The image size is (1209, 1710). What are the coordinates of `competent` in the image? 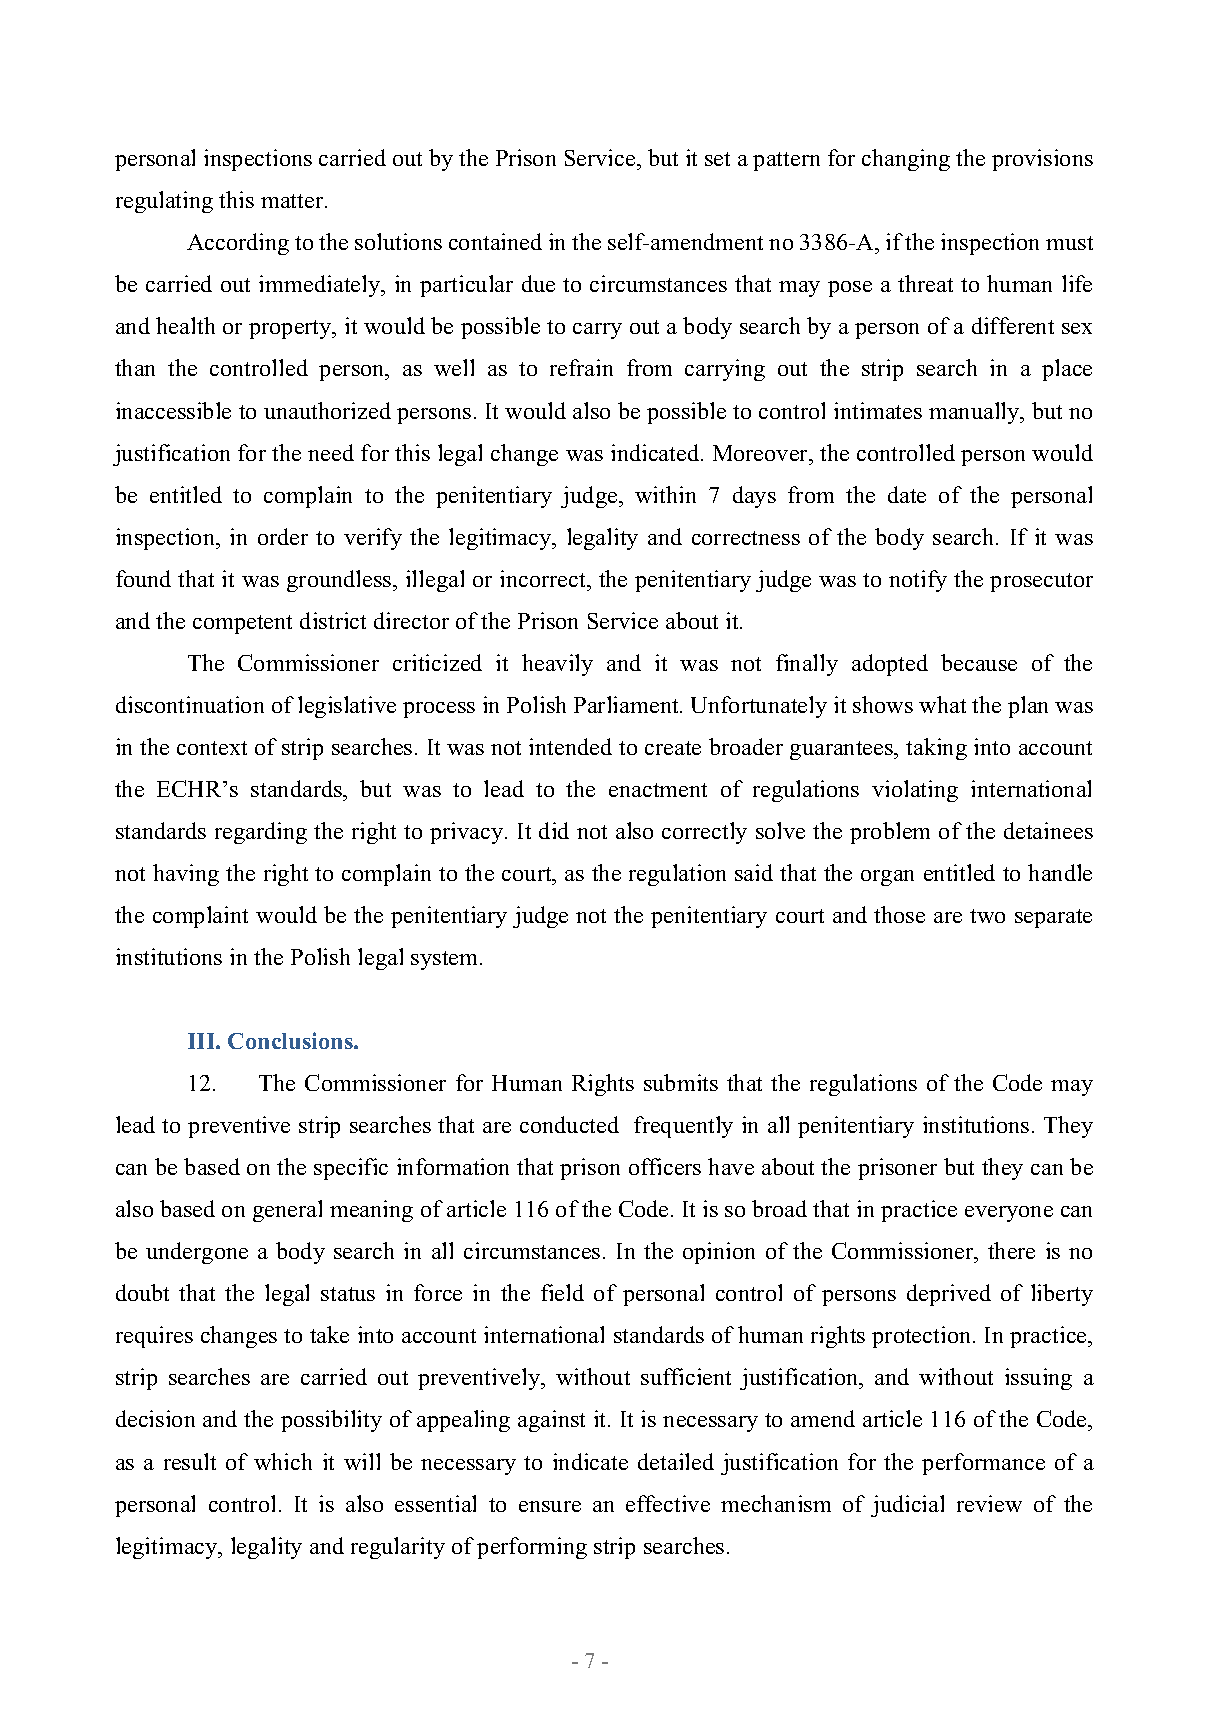 It's located at (242, 624).
